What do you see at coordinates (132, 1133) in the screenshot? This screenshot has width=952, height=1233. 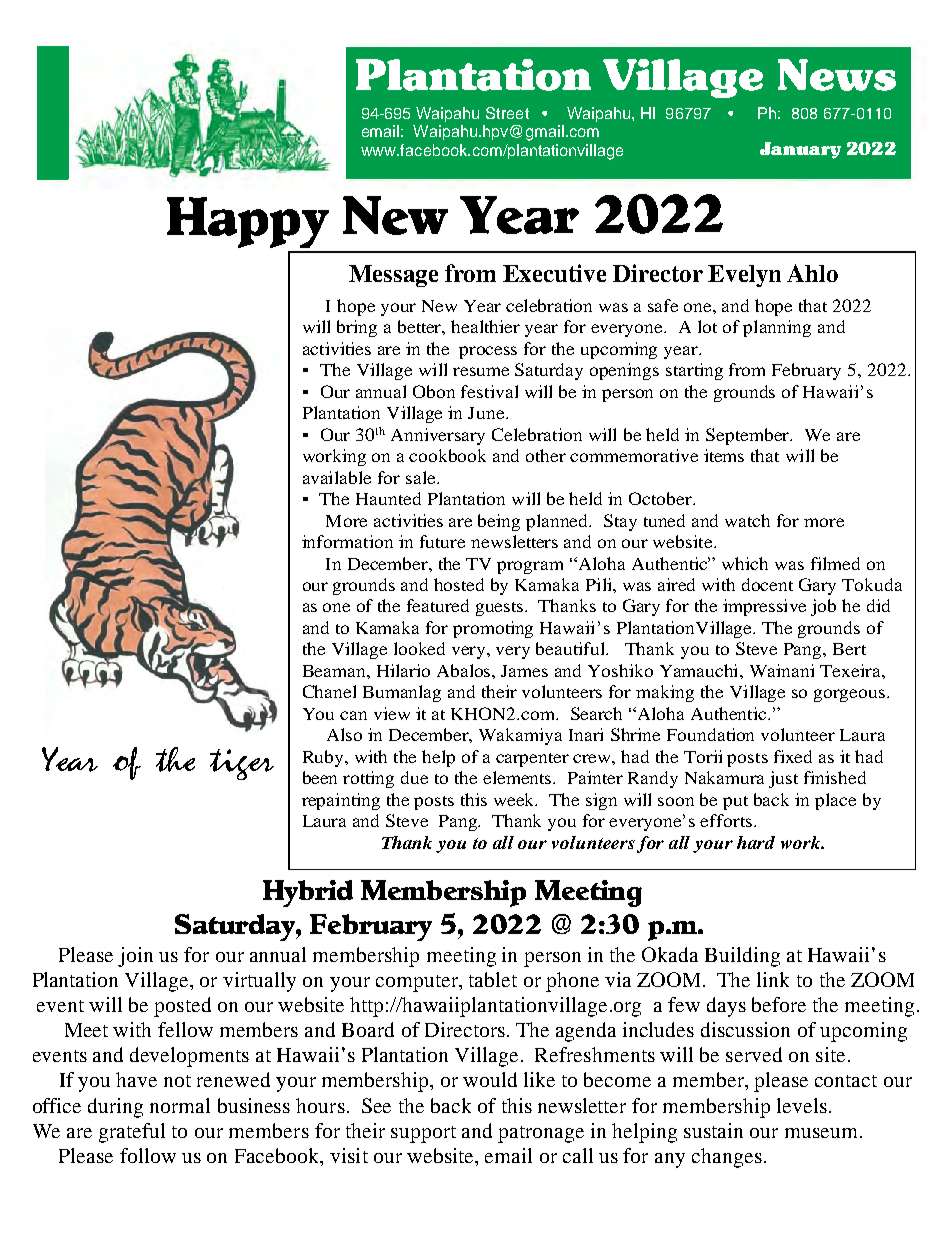 I see `grateful` at bounding box center [132, 1133].
